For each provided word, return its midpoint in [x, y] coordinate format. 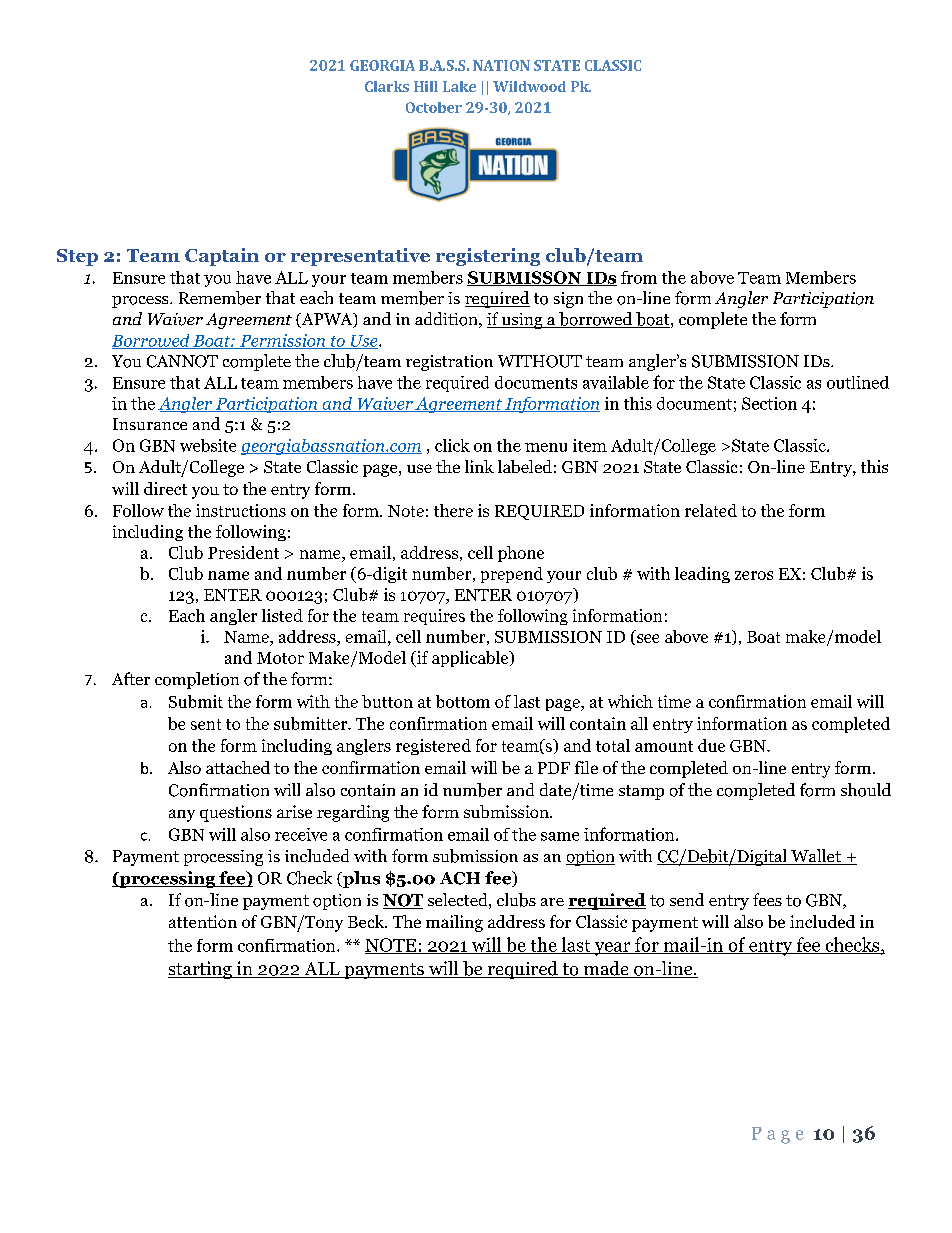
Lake [459, 86]
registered [433, 747]
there [453, 510]
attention [203, 921]
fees [767, 899]
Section [769, 403]
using [522, 321]
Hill [426, 86]
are [552, 902]
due [711, 745]
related [711, 510]
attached [238, 767]
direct [165, 488]
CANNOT [182, 361]
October [434, 107]
